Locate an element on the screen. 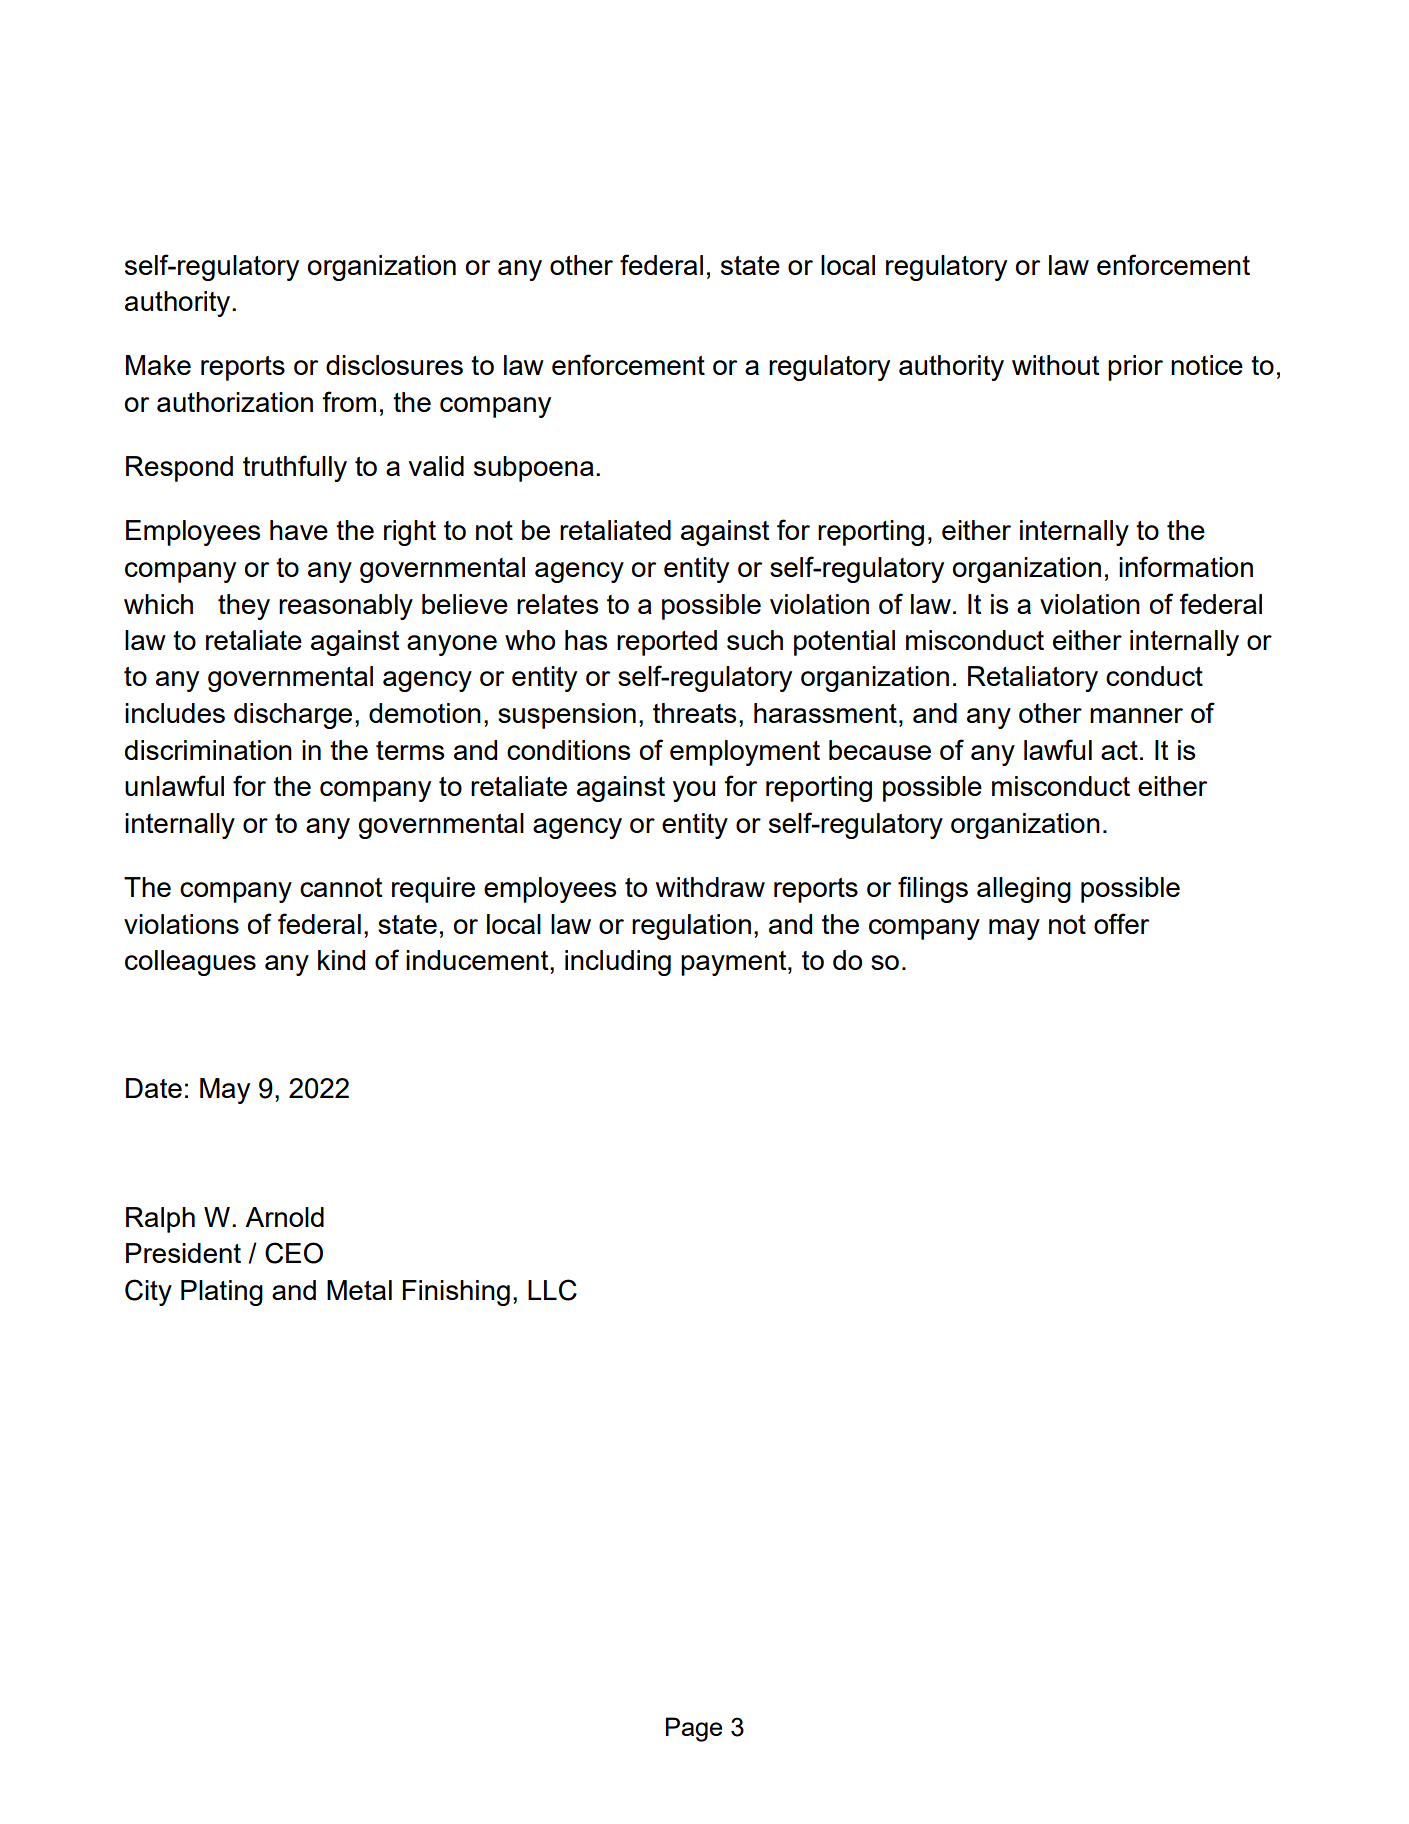 The width and height of the screenshot is (1409, 1824). Finishing is located at coordinates (456, 1293).
